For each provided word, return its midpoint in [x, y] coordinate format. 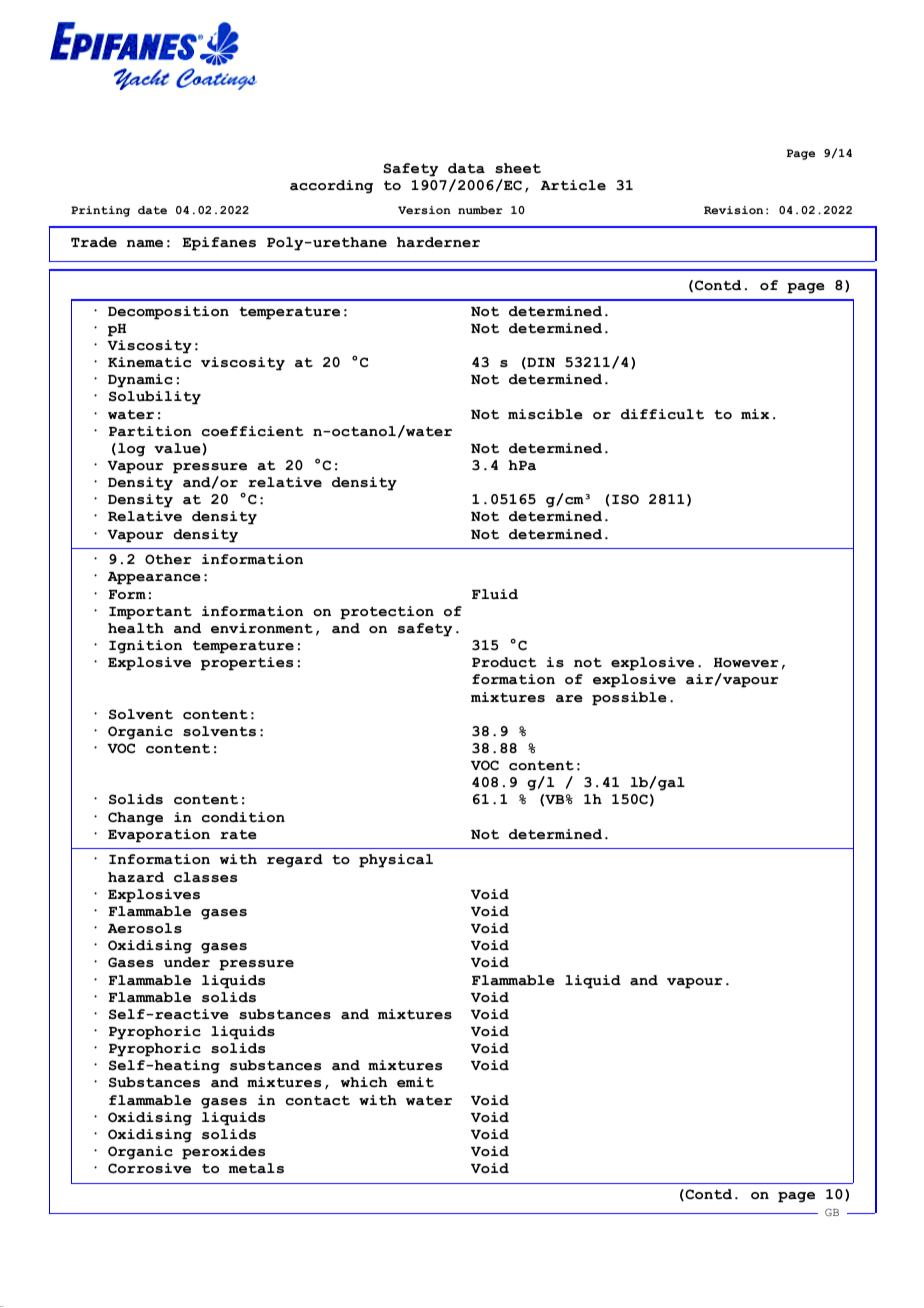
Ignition [145, 647]
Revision [733, 210]
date [152, 210]
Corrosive [149, 1168]
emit [415, 1082]
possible [629, 699]
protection [387, 613]
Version [424, 210]
